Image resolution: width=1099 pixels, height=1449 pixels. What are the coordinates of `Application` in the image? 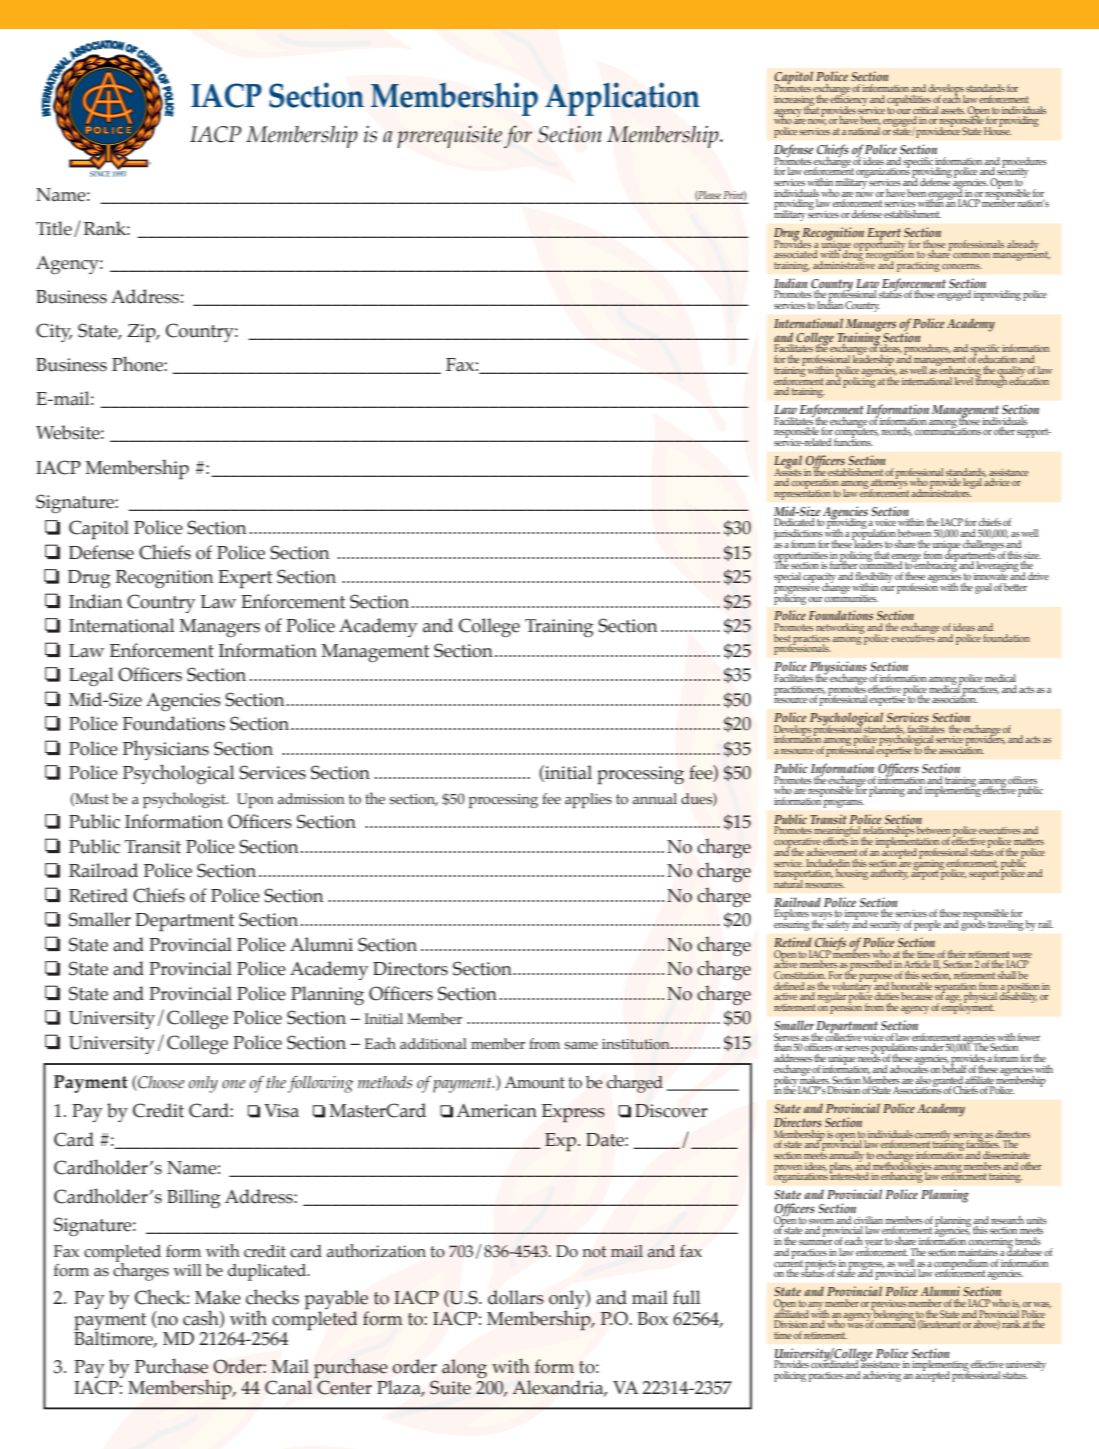 It's located at (622, 99).
